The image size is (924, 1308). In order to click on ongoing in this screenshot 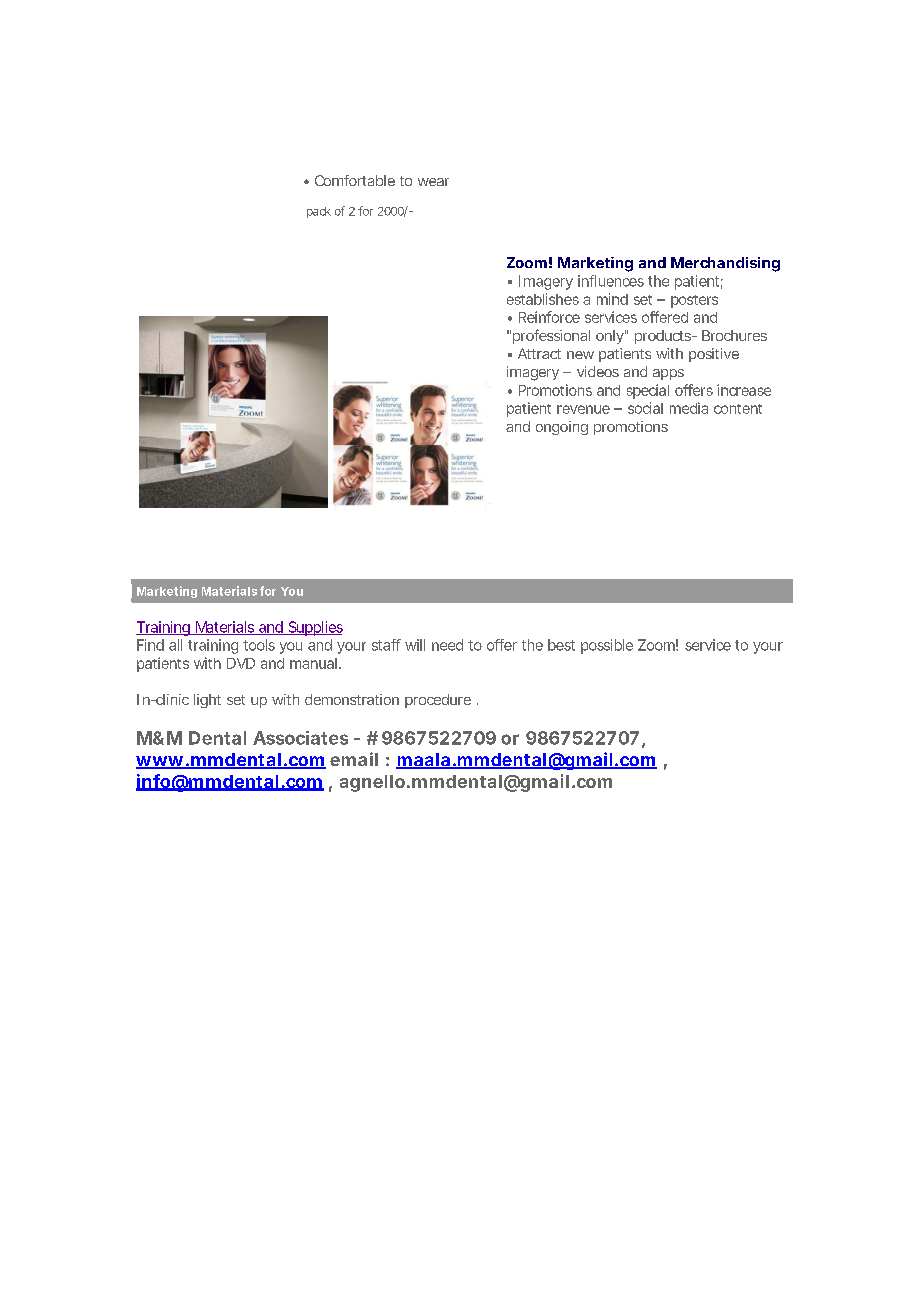, I will do `click(562, 428)`.
